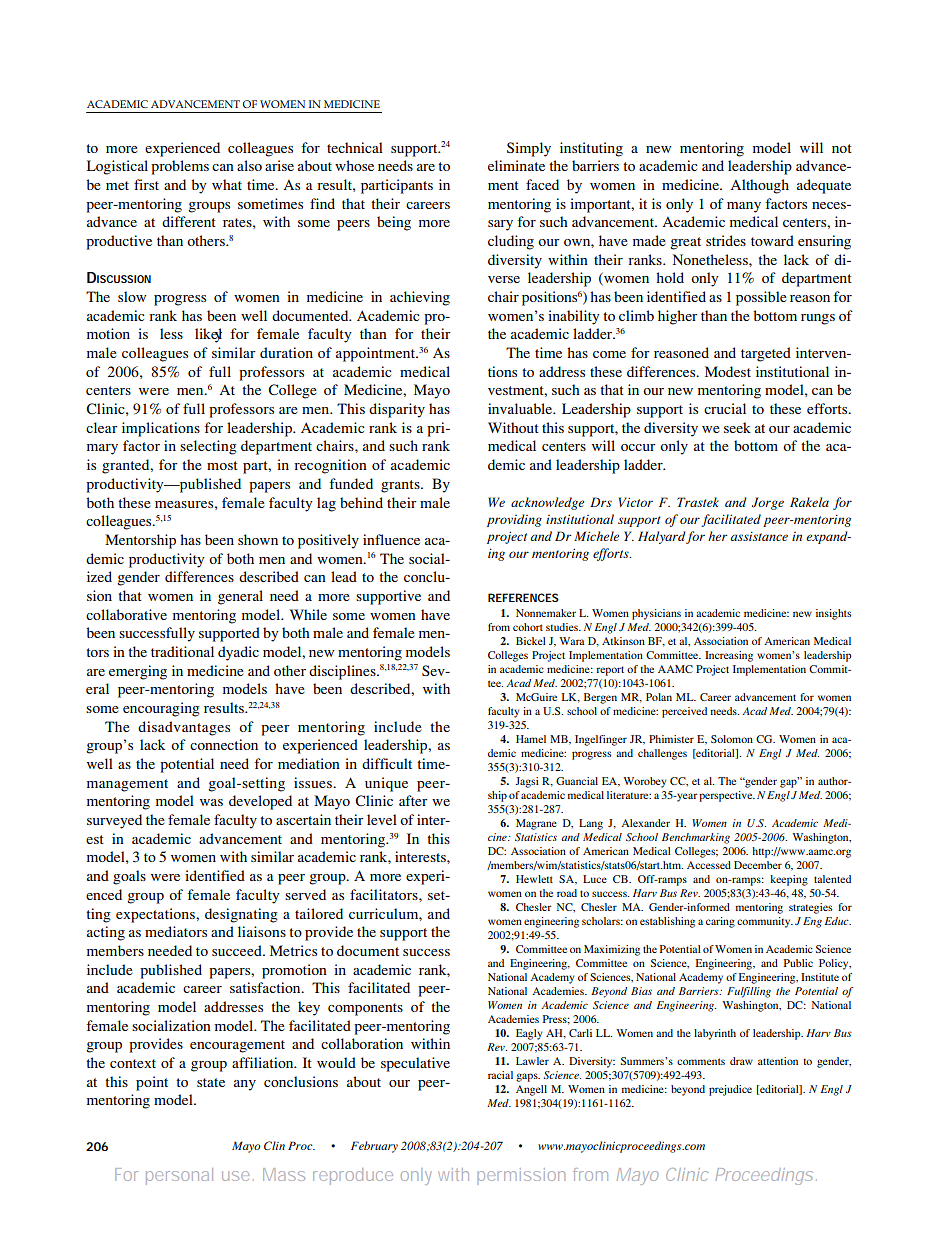 Image resolution: width=952 pixels, height=1233 pixels. Describe the element at coordinates (179, 1176) in the screenshot. I see `personal` at that location.
